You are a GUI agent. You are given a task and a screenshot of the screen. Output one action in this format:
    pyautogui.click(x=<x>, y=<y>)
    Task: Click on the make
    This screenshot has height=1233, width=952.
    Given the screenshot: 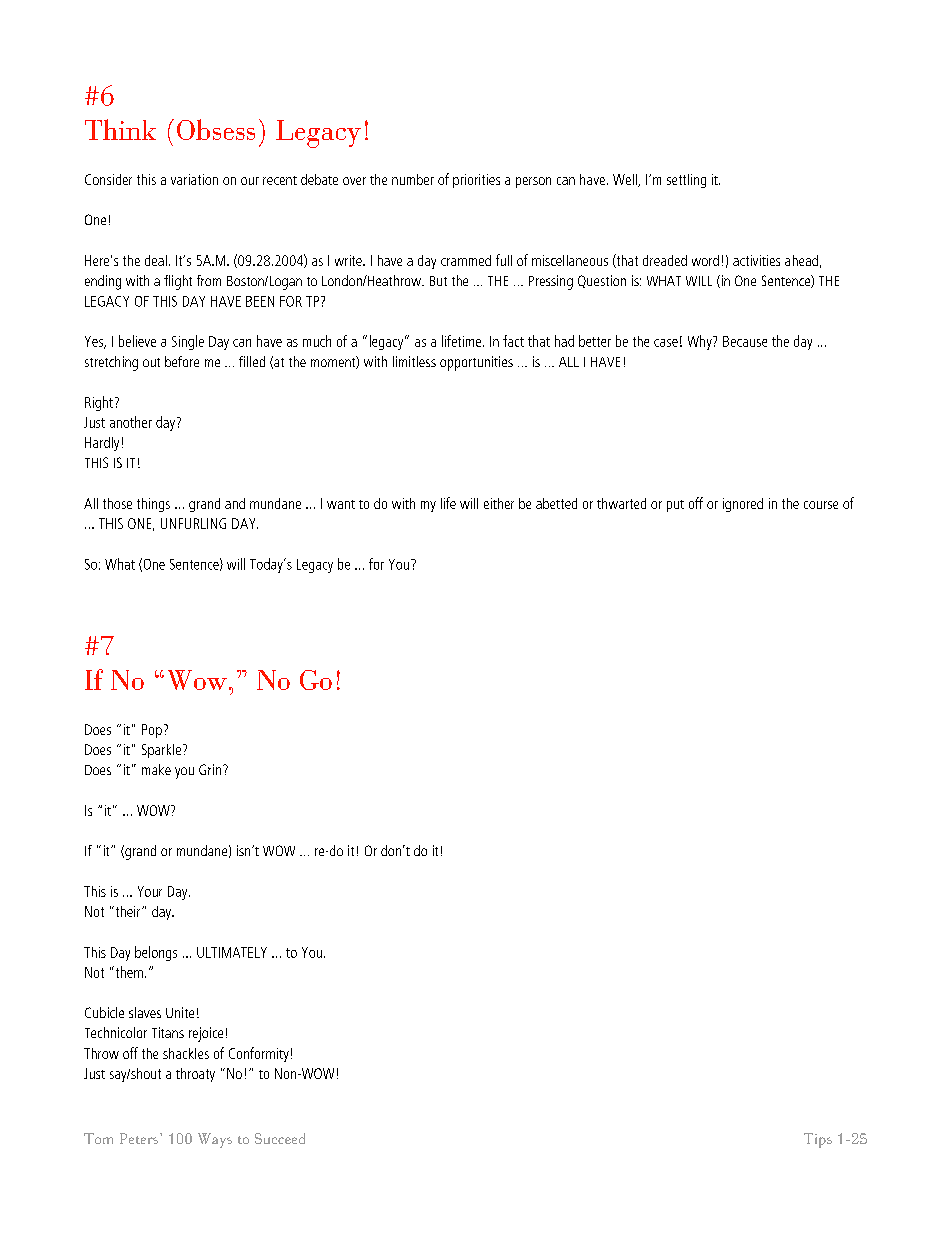 What is the action you would take?
    pyautogui.click(x=156, y=769)
